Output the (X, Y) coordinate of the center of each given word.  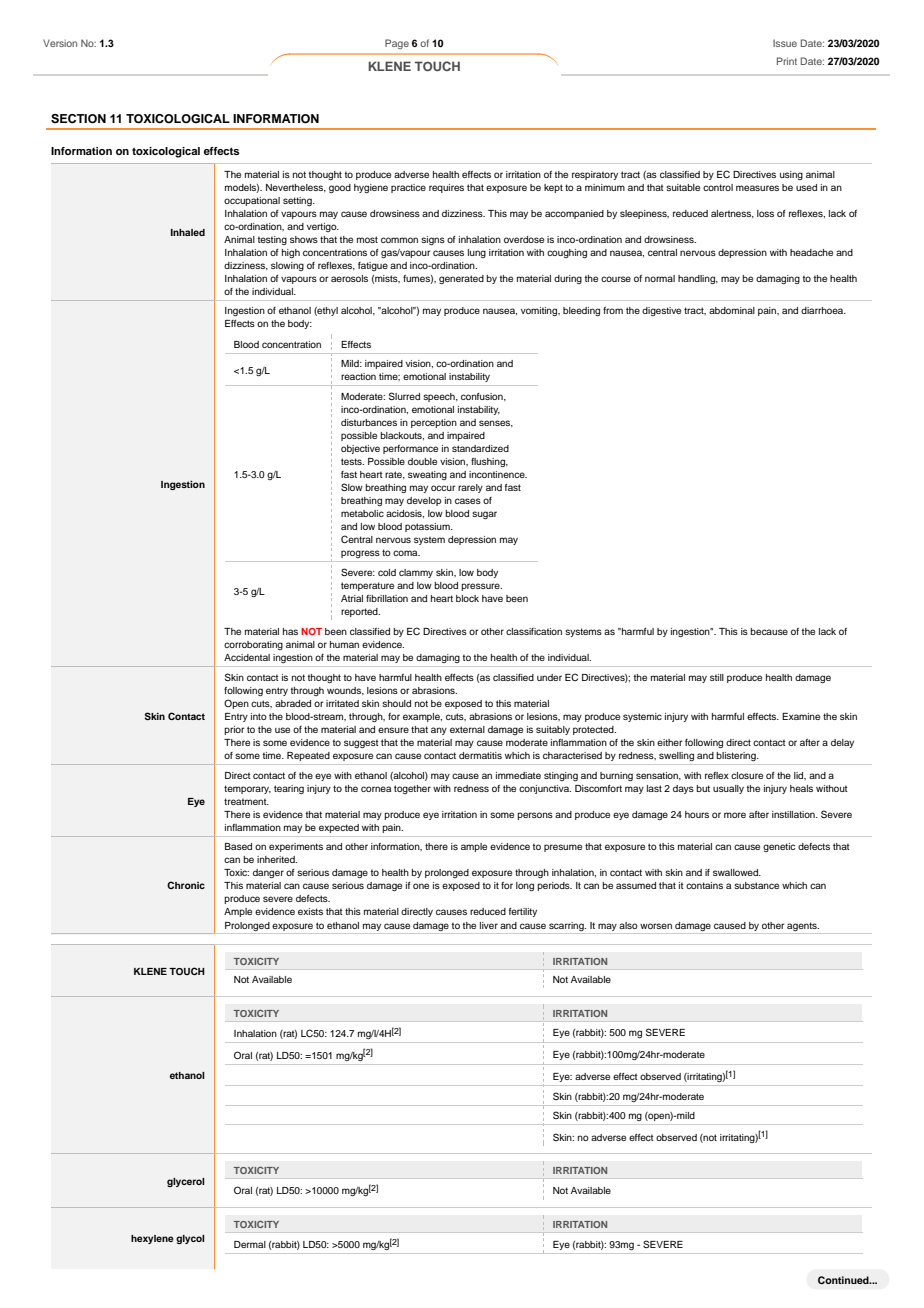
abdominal (732, 310)
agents (803, 926)
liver (489, 925)
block (467, 598)
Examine (801, 716)
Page (397, 44)
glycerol (186, 1182)
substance (756, 885)
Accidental (247, 657)
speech (440, 397)
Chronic (186, 885)
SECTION (78, 119)
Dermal (250, 1244)
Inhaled (188, 232)
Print (787, 61)
